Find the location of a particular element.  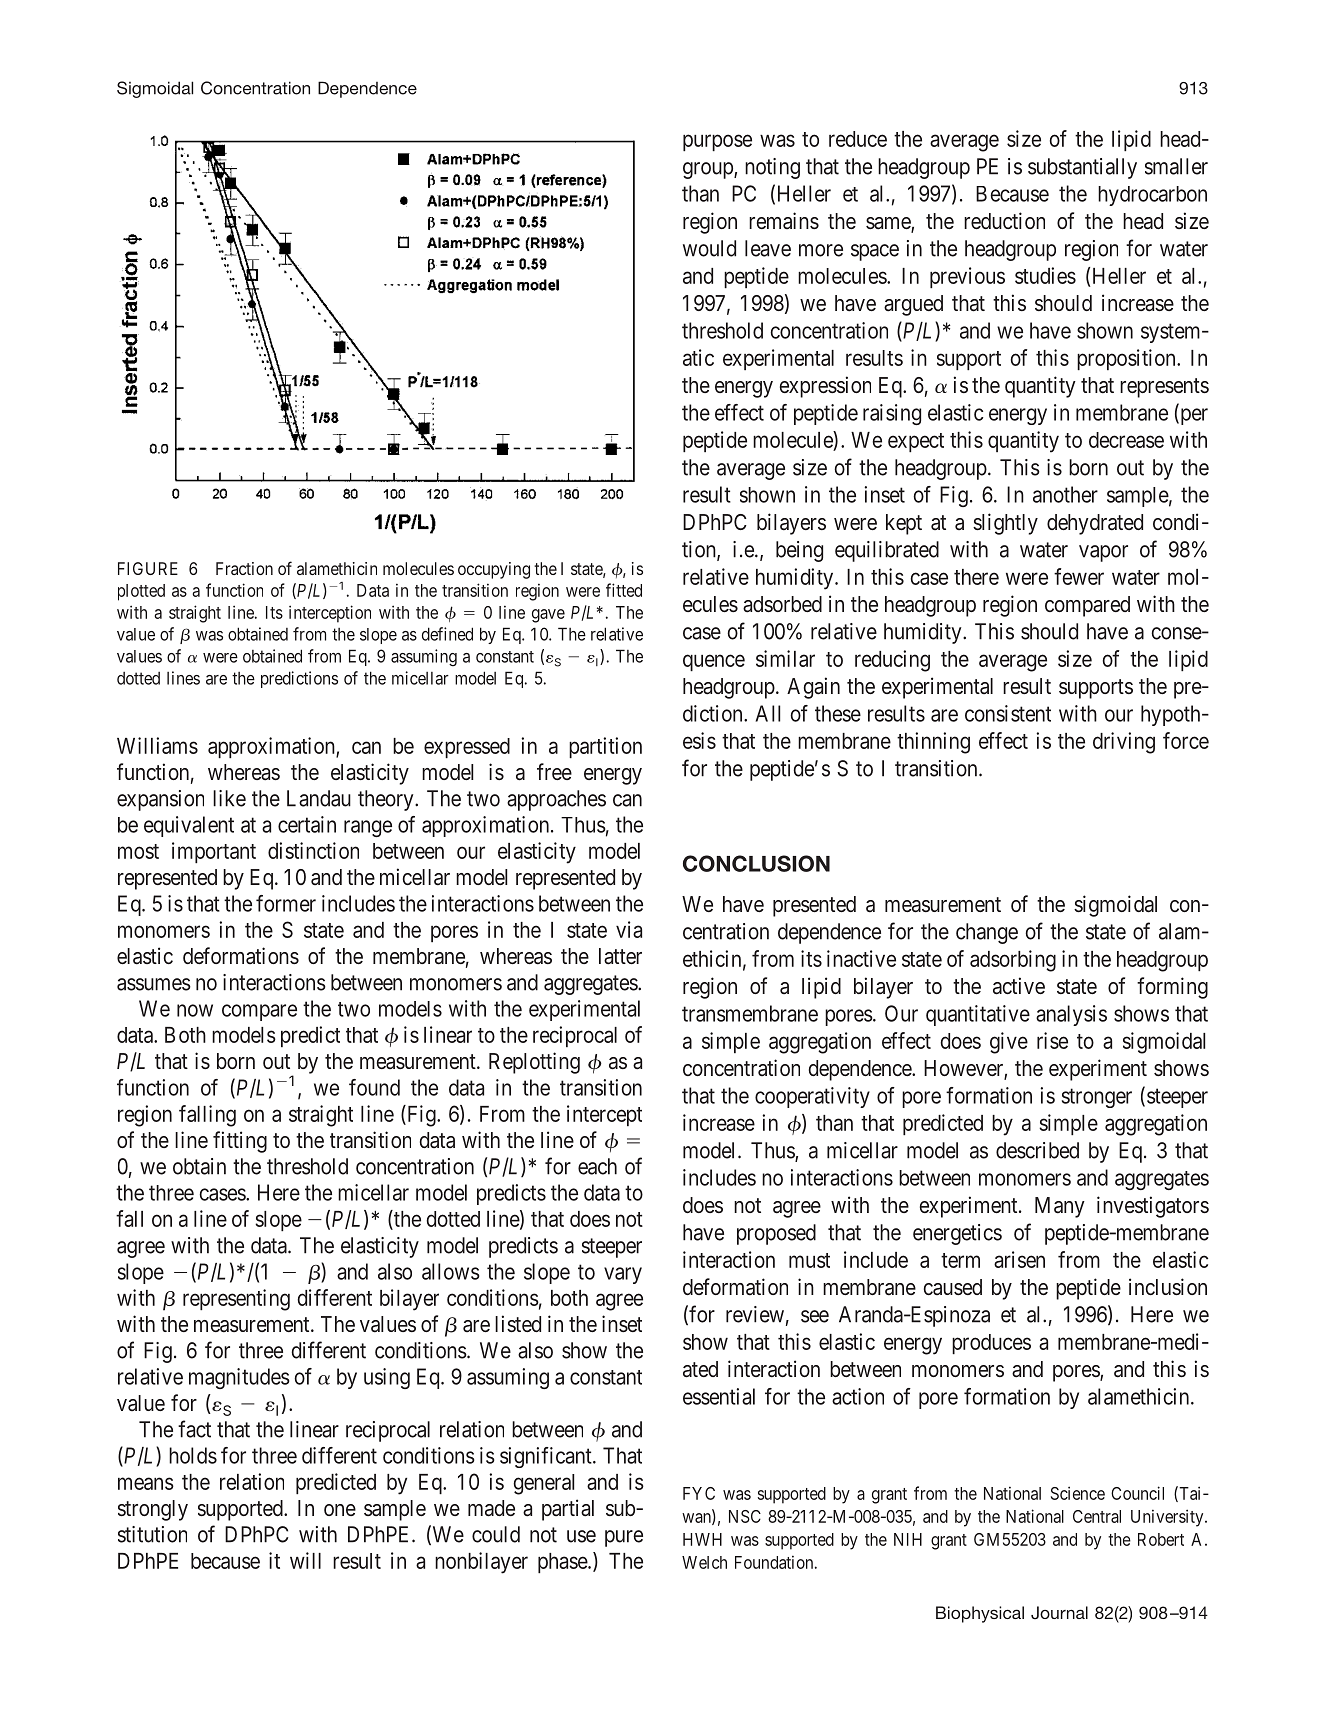

former is located at coordinates (286, 903).
